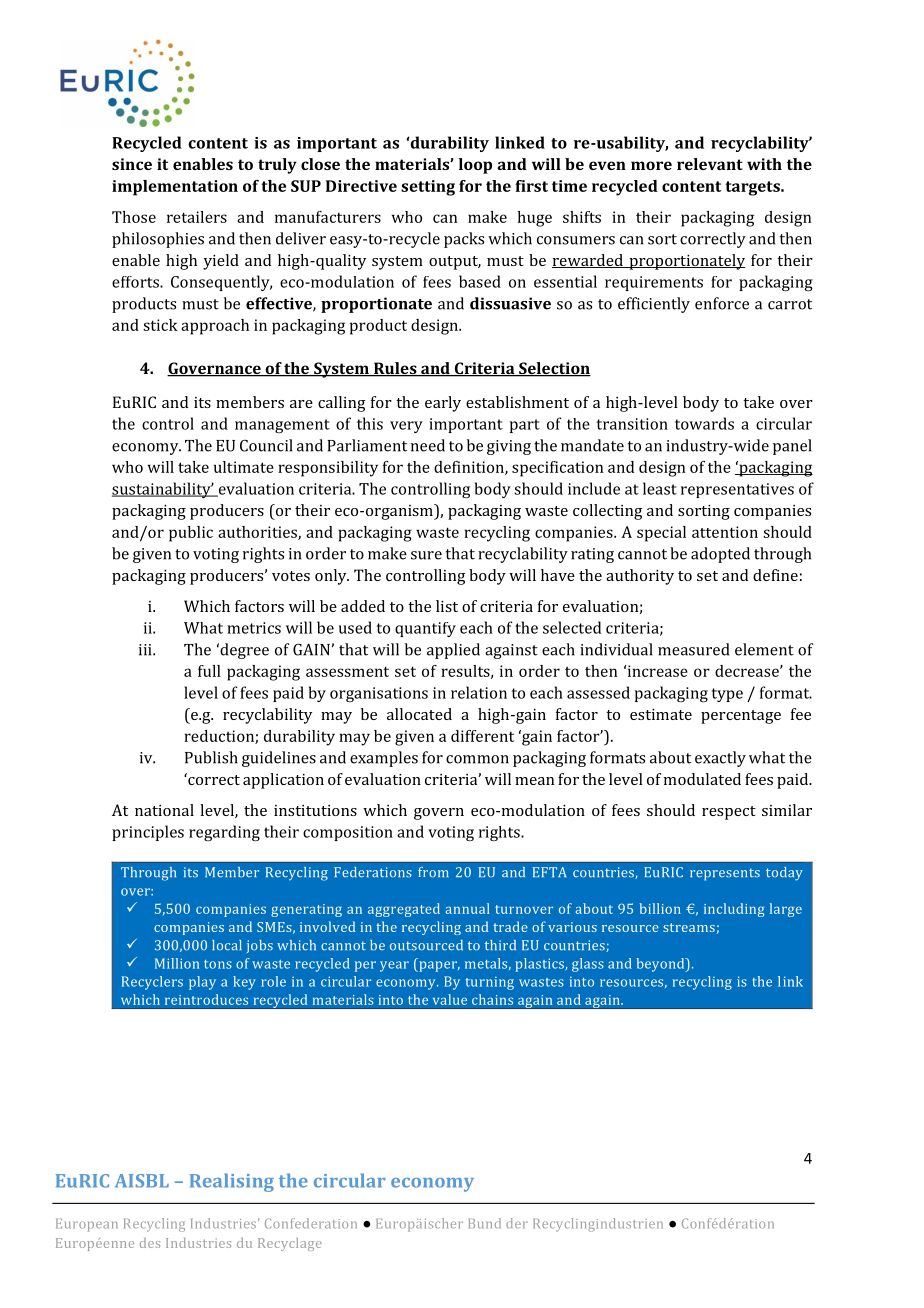  Describe the element at coordinates (227, 945) in the image. I see `local` at that location.
